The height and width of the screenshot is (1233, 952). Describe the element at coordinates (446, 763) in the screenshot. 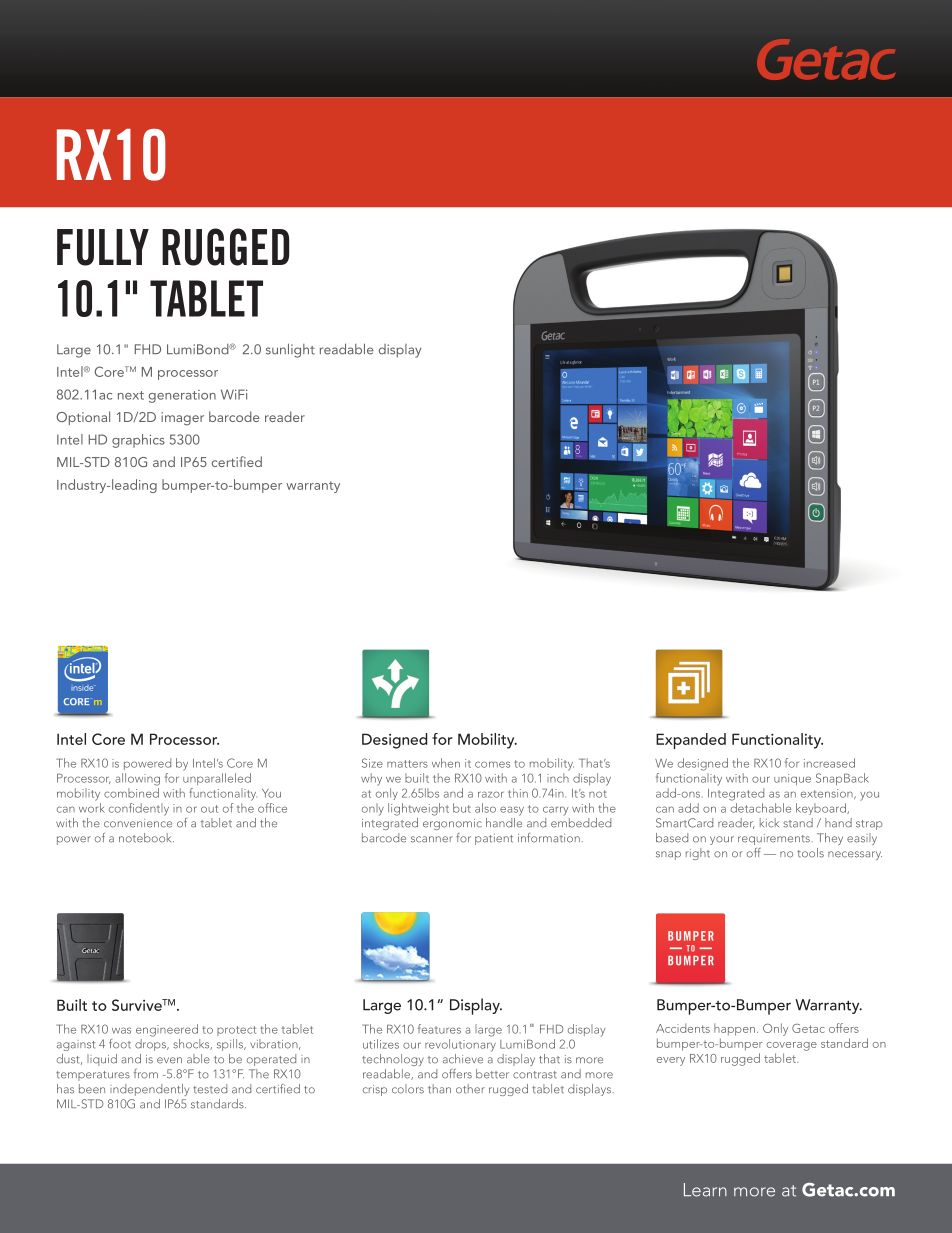

I see `when` at that location.
